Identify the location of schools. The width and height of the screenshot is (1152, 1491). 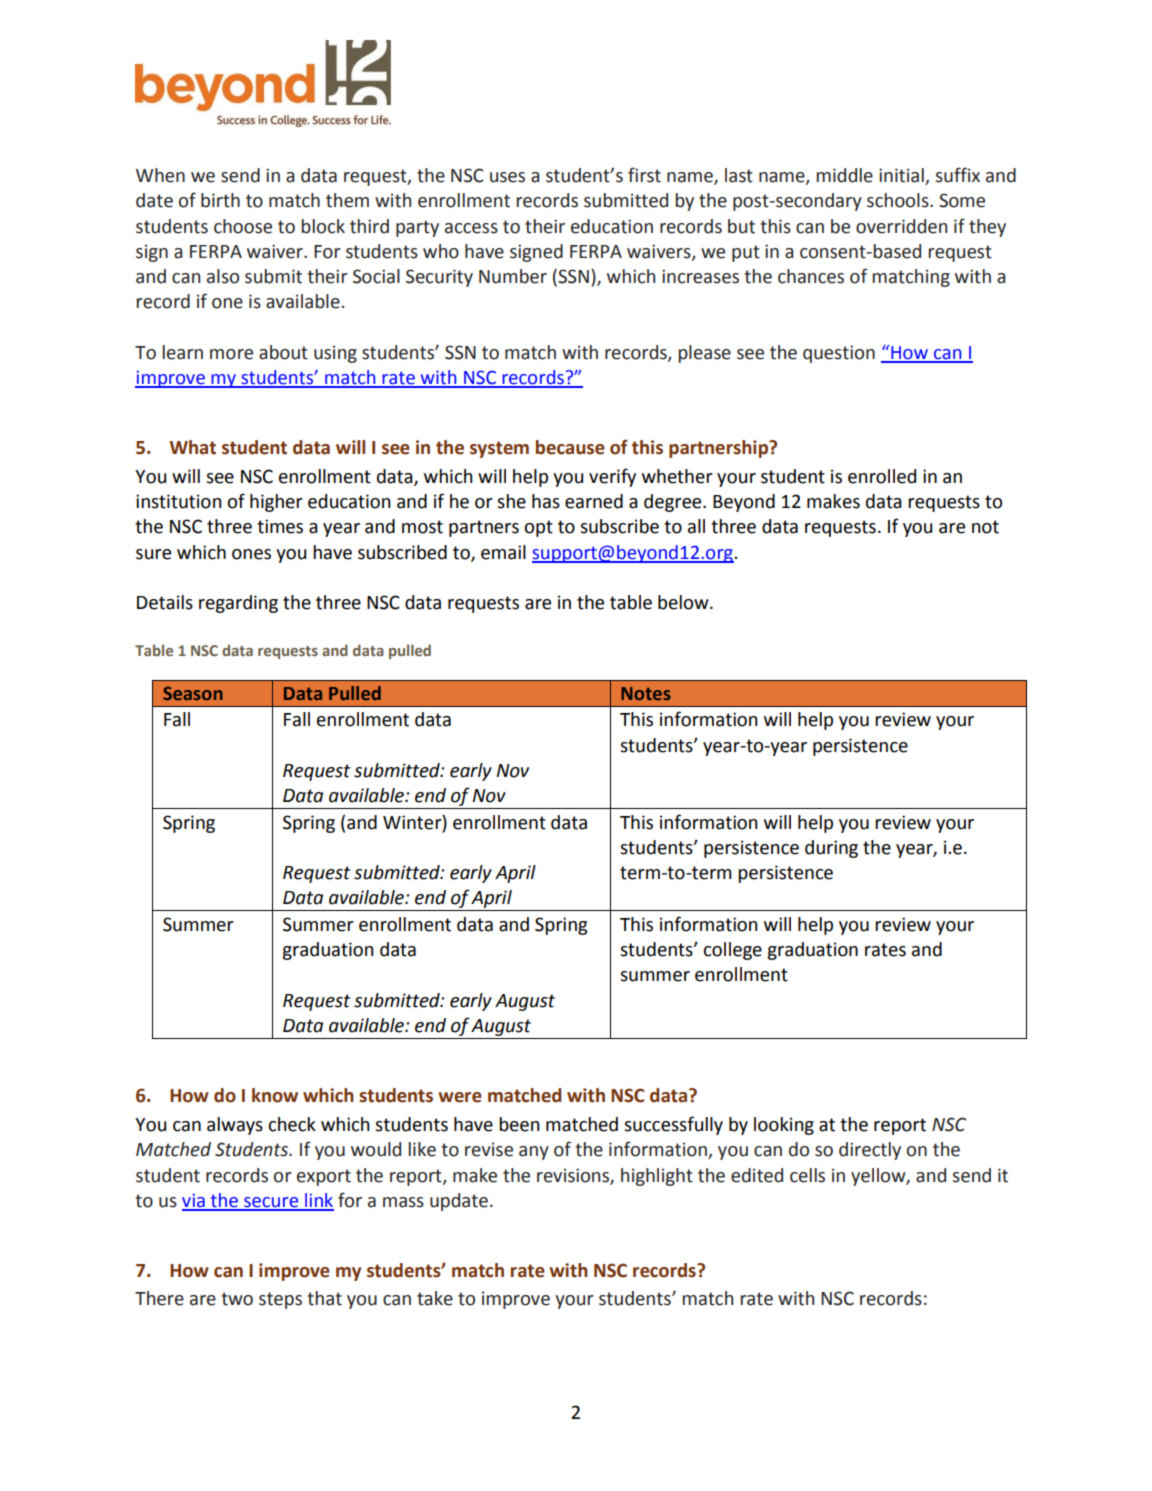
(899, 200).
